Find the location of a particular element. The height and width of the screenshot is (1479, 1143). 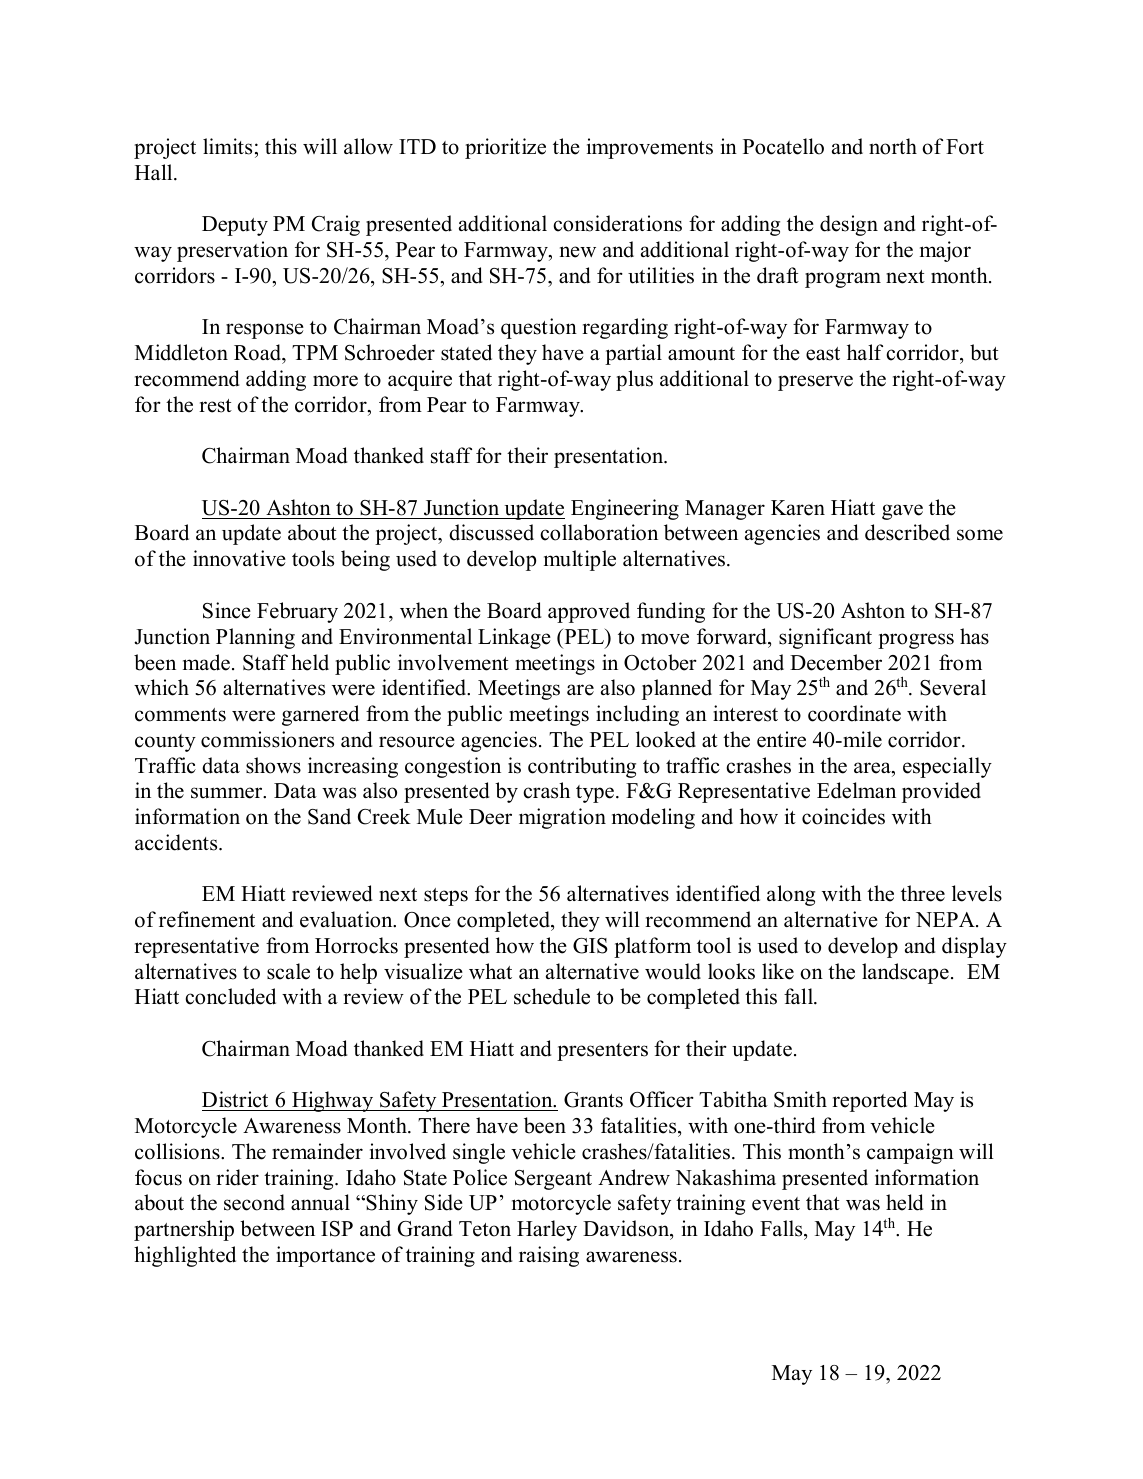

including is located at coordinates (637, 715).
